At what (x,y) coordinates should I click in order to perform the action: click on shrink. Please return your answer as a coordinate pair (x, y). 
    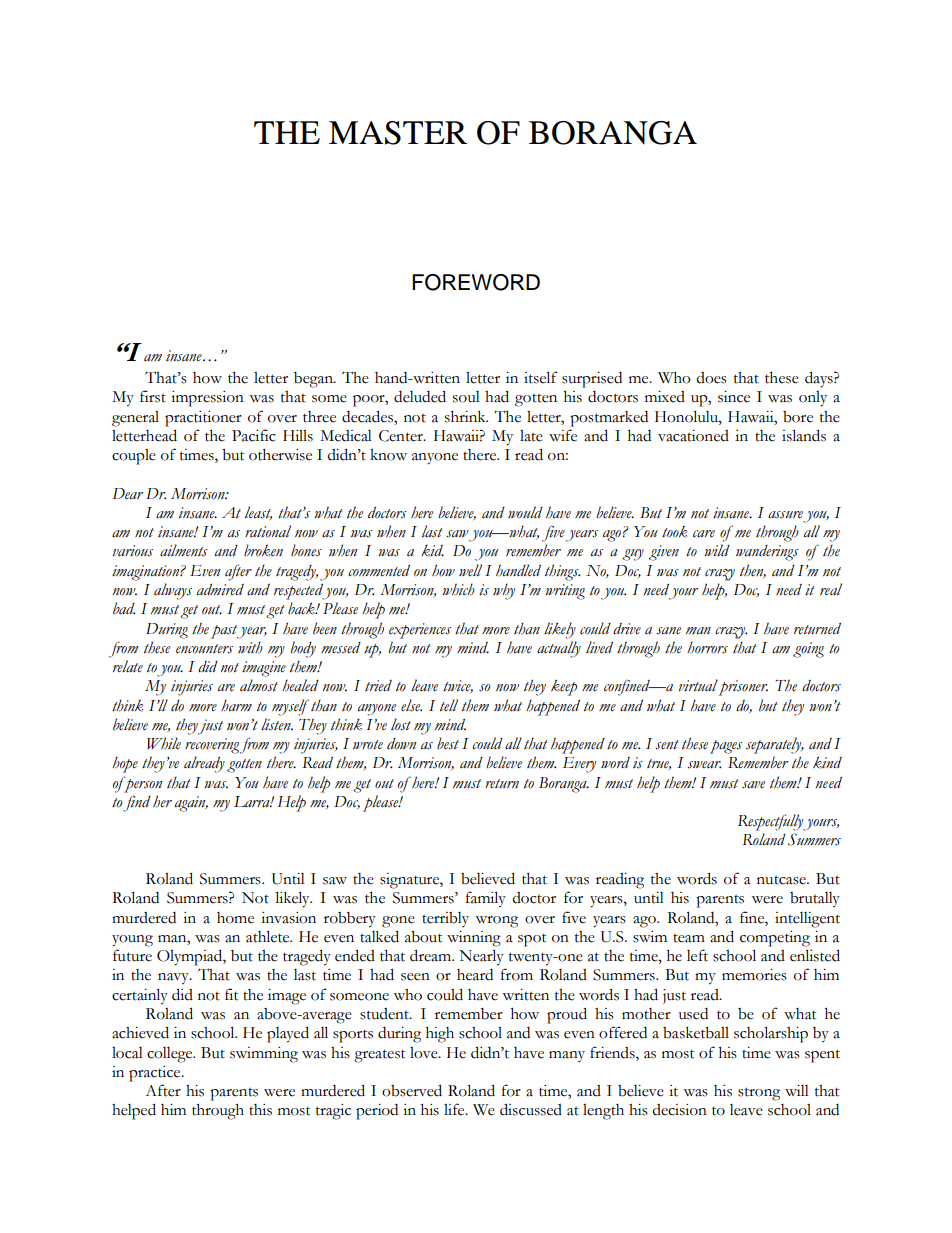
    Looking at the image, I should click on (466, 417).
